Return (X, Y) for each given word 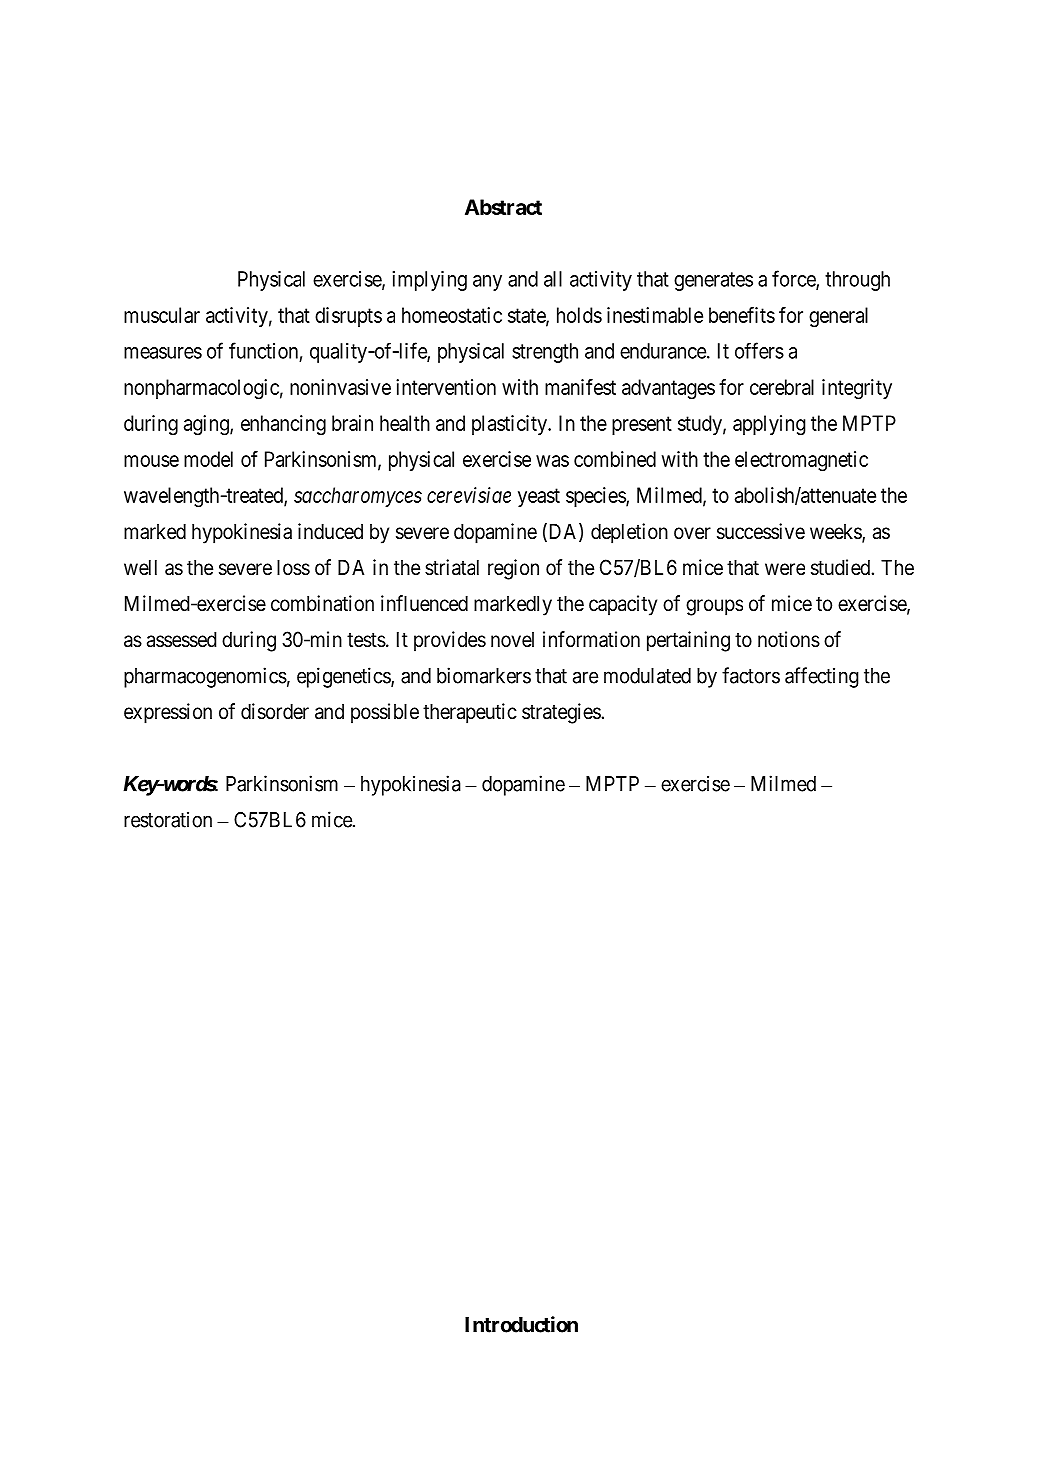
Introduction (521, 1324)
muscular (162, 315)
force (794, 279)
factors (751, 675)
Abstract (503, 207)
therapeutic (470, 713)
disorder (275, 711)
